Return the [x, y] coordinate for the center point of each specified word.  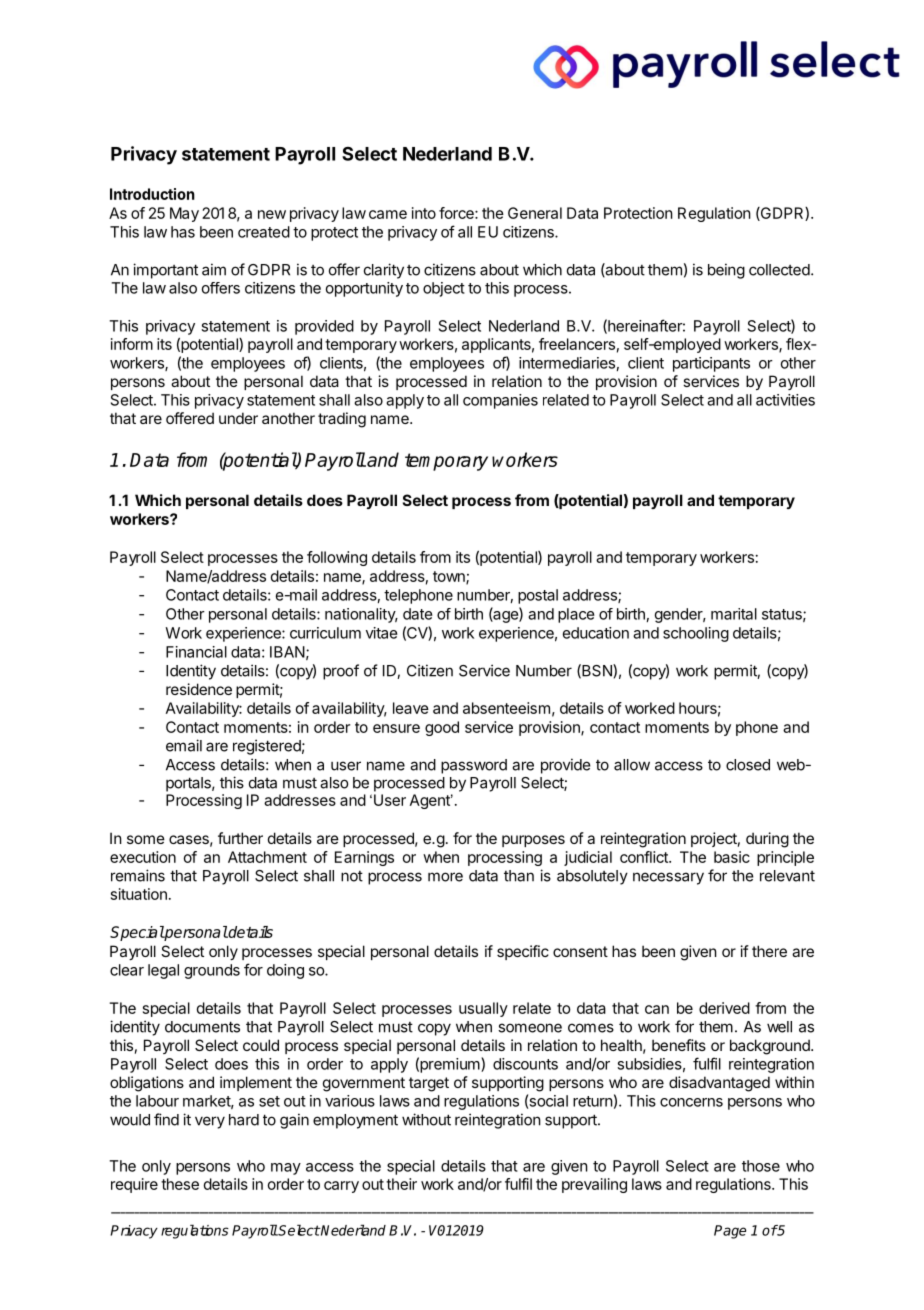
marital [734, 614]
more [445, 877]
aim [214, 269]
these [180, 1184]
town [450, 577]
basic [732, 857]
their [401, 1184]
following [337, 558]
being [726, 271]
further [240, 838]
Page [730, 1232]
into [424, 213]
